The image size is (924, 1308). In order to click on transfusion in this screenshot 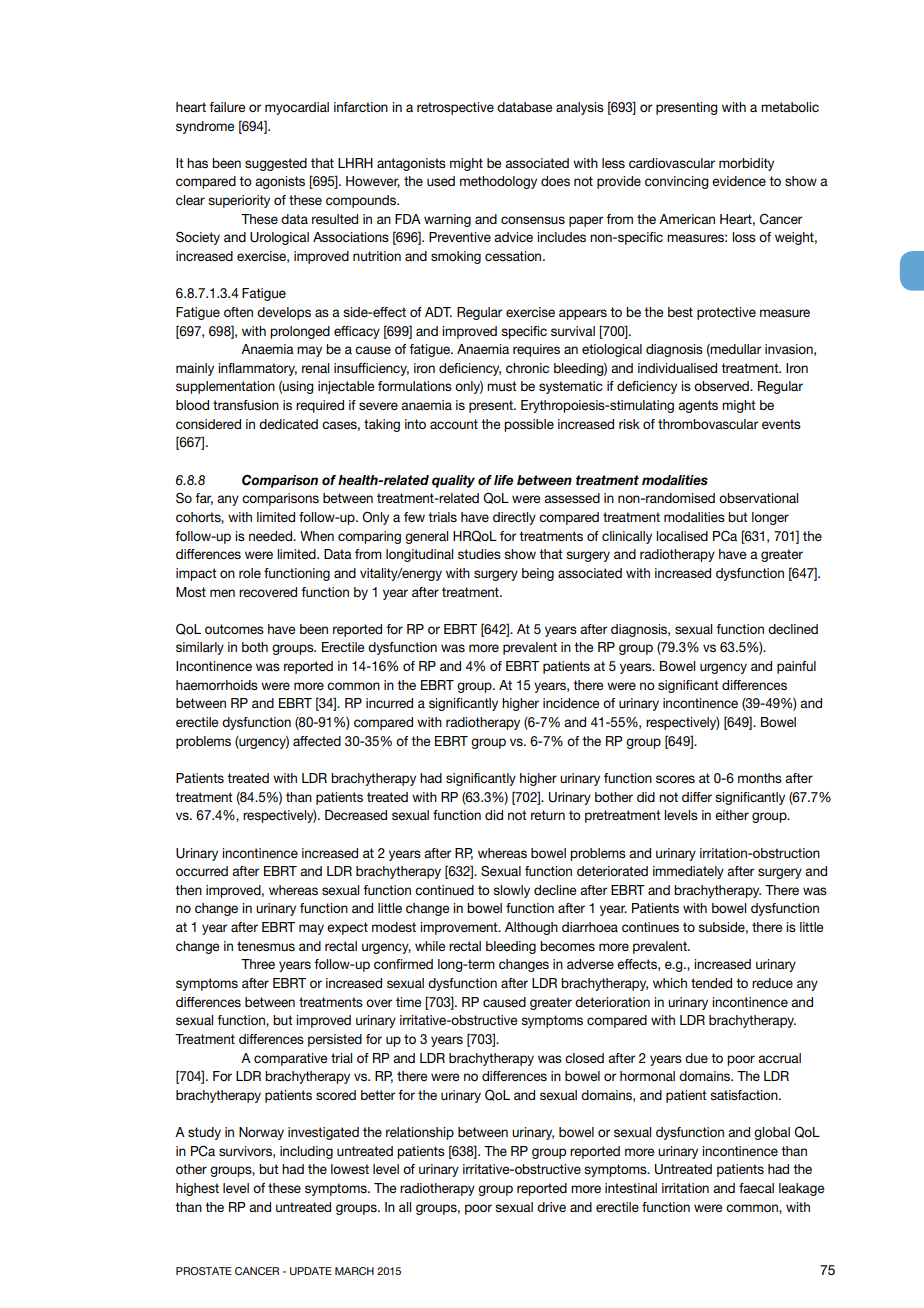, I will do `click(246, 405)`.
